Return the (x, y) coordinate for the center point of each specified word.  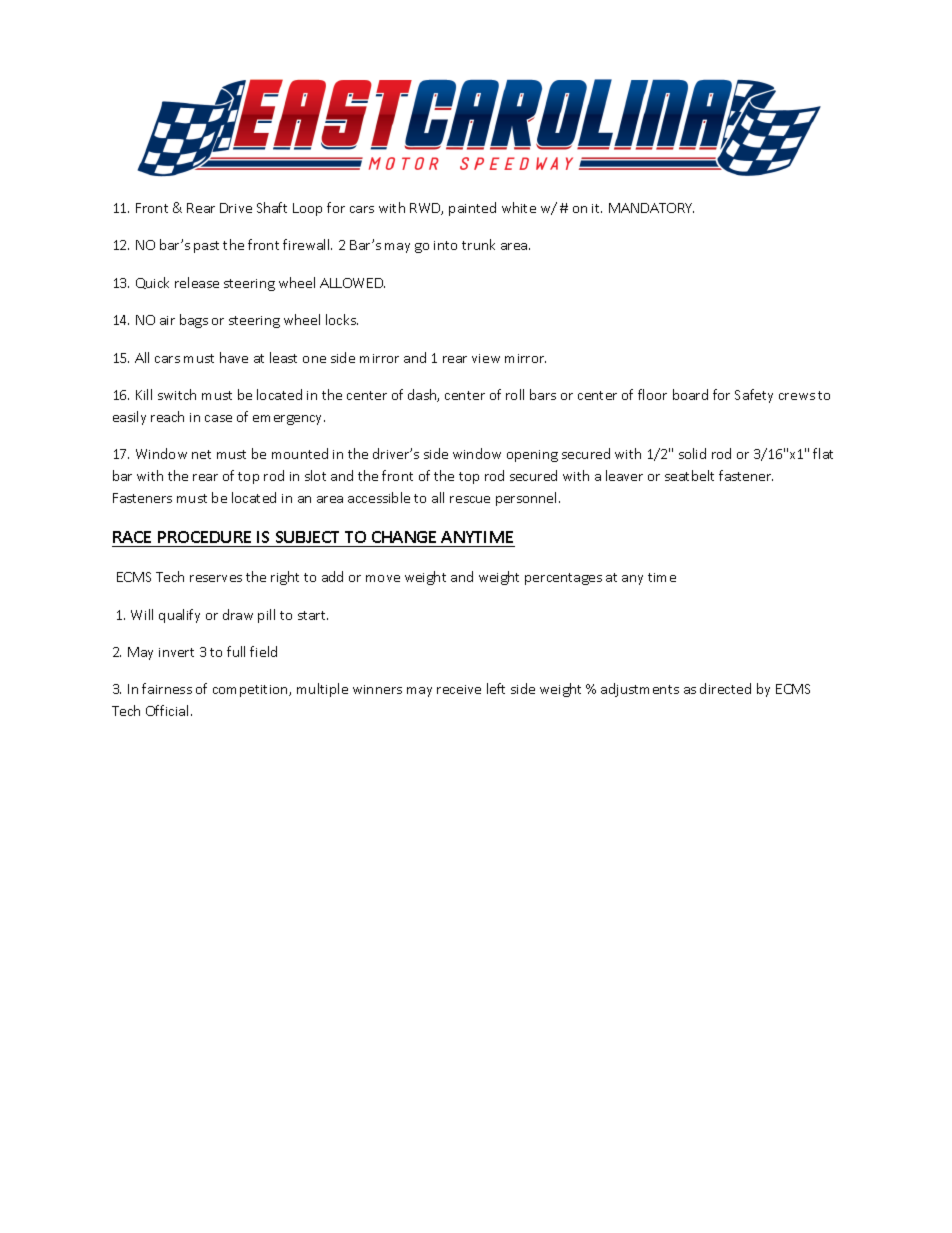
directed (725, 688)
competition (251, 691)
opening (532, 456)
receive (459, 689)
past (206, 247)
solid (692, 453)
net (201, 454)
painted (472, 209)
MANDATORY (651, 208)
